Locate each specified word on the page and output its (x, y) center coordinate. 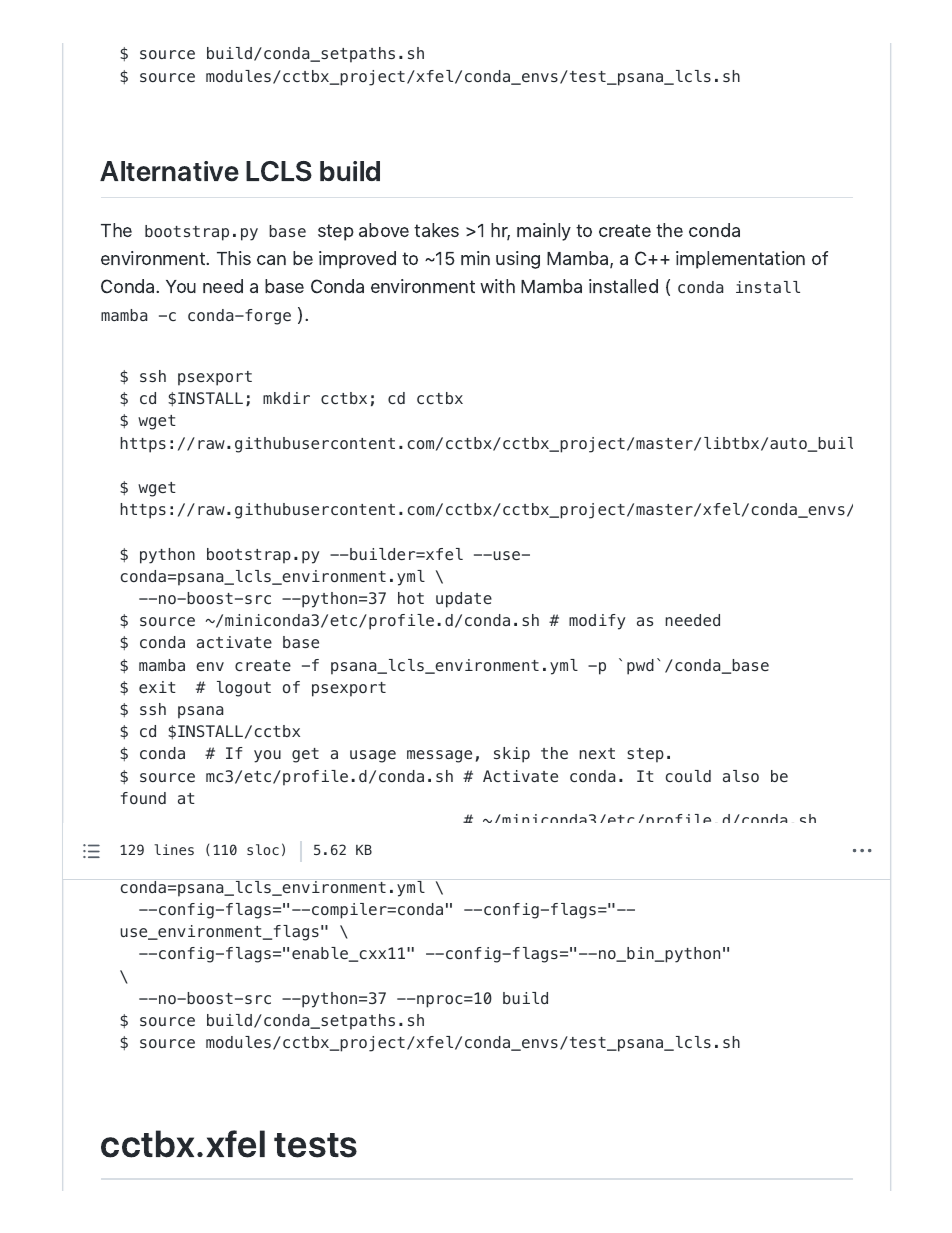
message (439, 756)
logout (244, 689)
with (497, 286)
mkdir (286, 398)
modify (597, 622)
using (518, 260)
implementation (740, 260)
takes (436, 230)
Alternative (169, 171)
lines (174, 849)
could (688, 776)
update (464, 600)
